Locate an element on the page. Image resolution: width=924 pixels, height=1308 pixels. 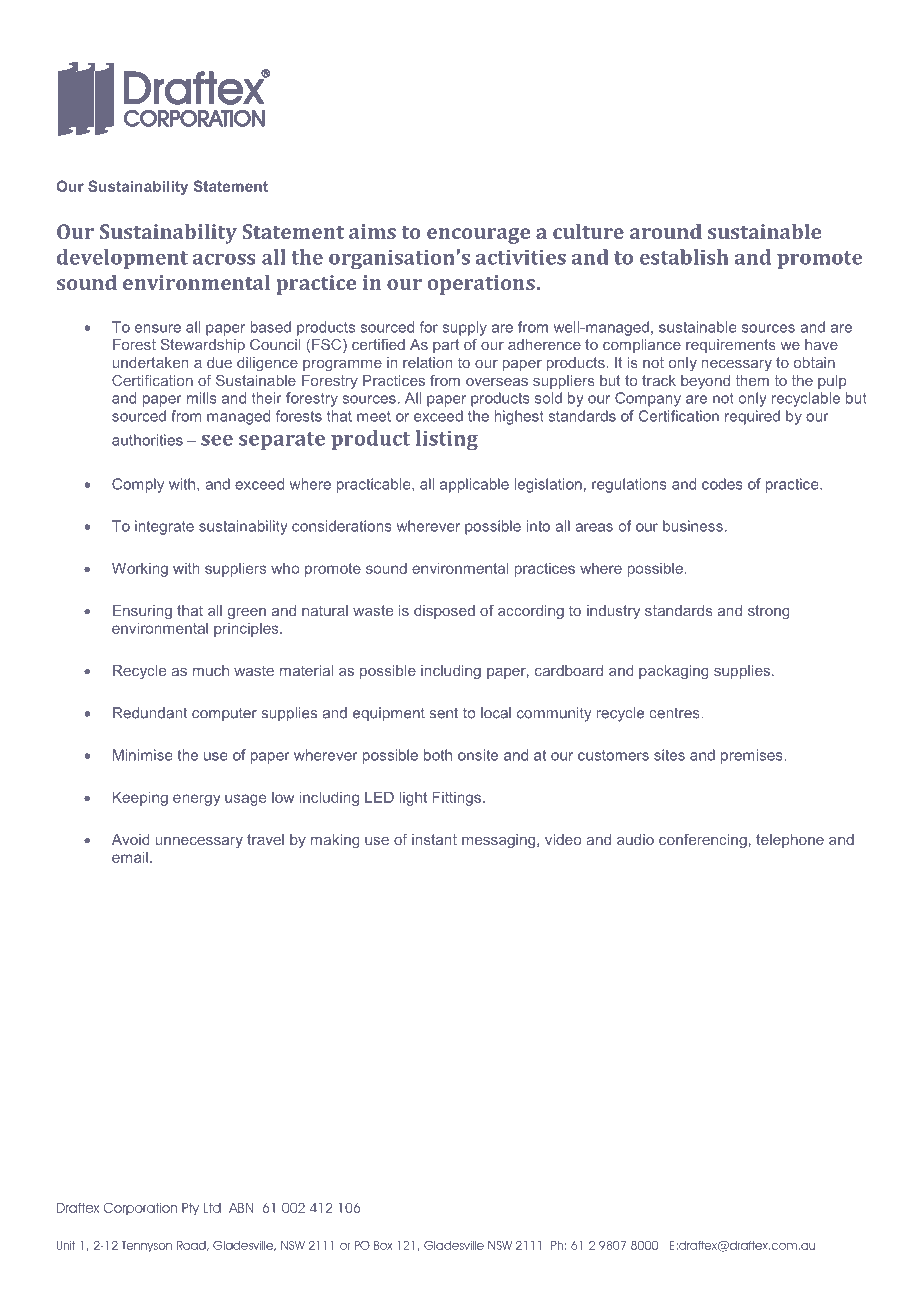
email is located at coordinates (130, 857).
